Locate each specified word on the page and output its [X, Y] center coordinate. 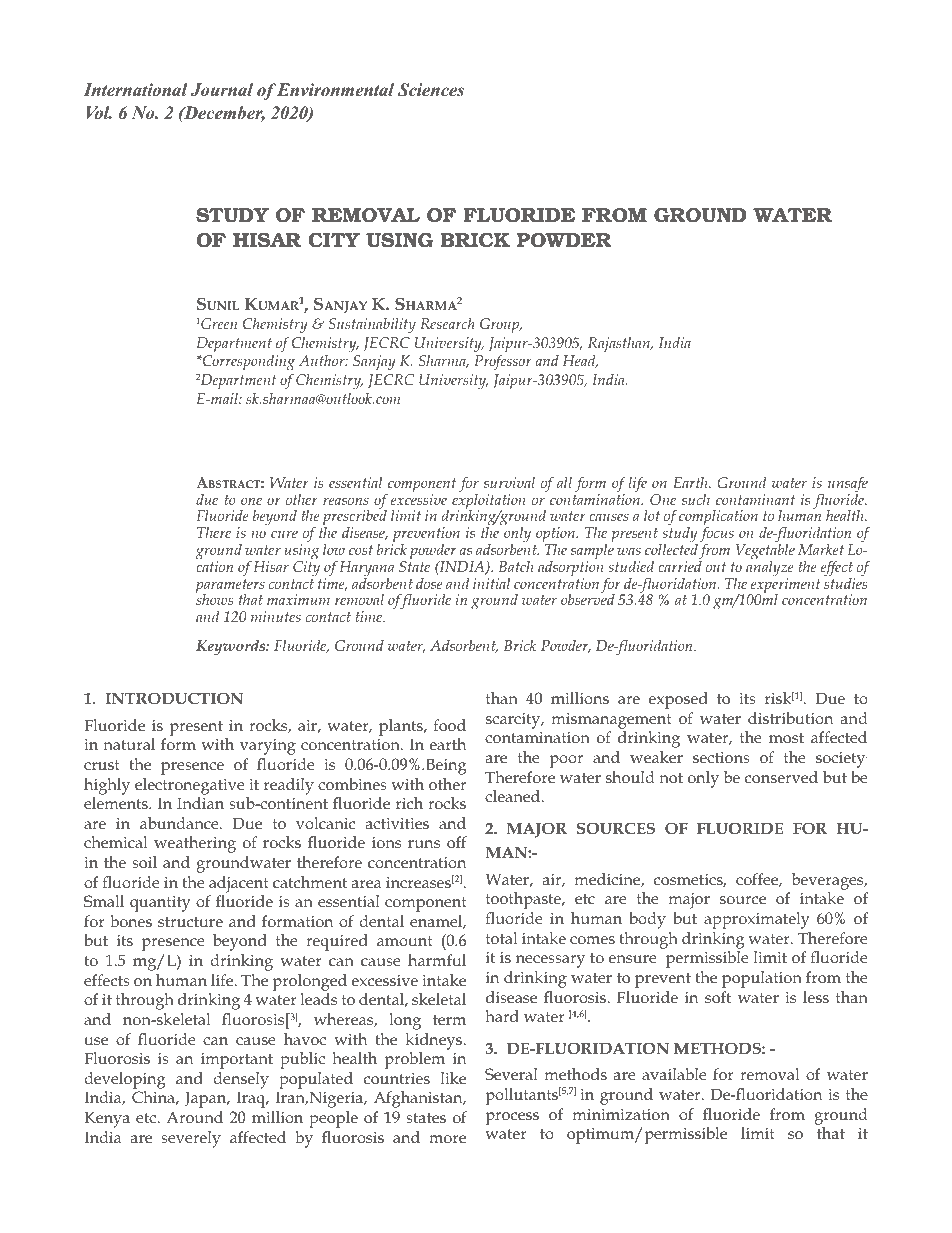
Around [195, 1117]
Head [580, 361]
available [674, 1074]
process [512, 1118]
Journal [222, 90]
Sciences [431, 90]
